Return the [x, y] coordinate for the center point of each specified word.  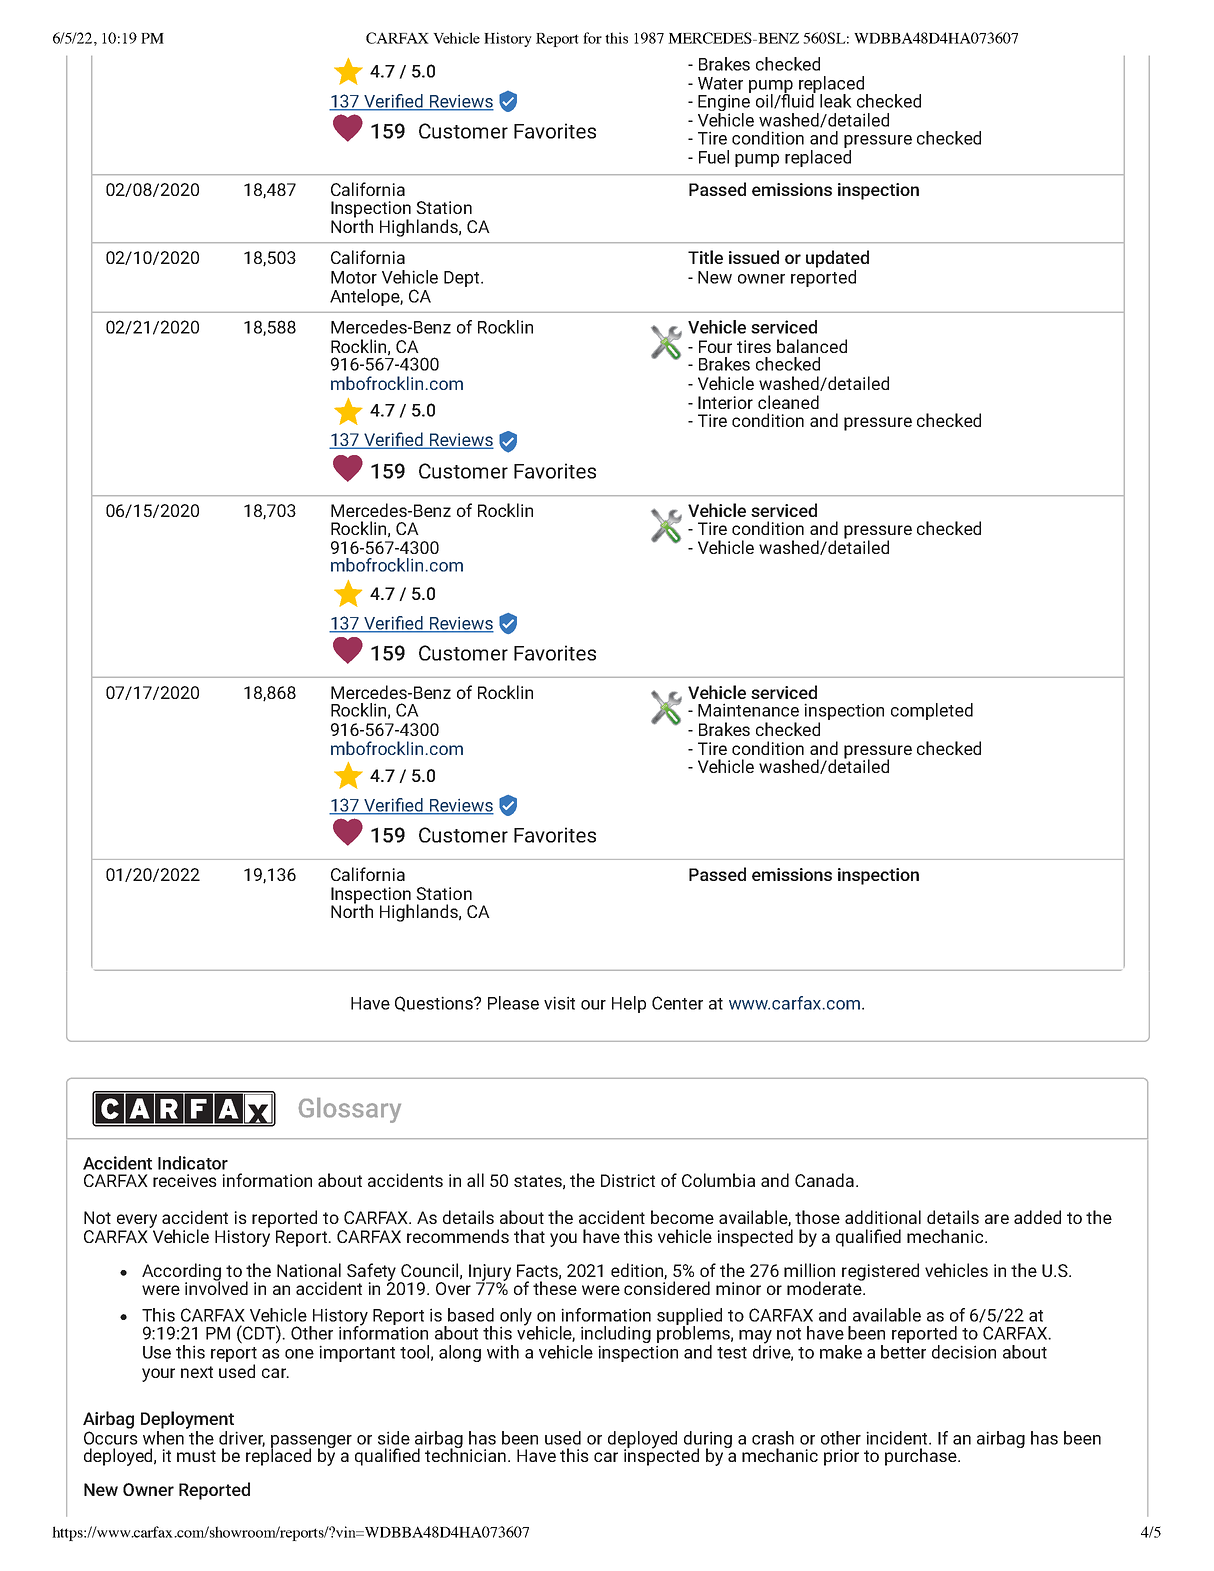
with [503, 1352]
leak [836, 101]
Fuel [714, 157]
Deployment [187, 1420]
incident [898, 1438]
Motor [354, 277]
